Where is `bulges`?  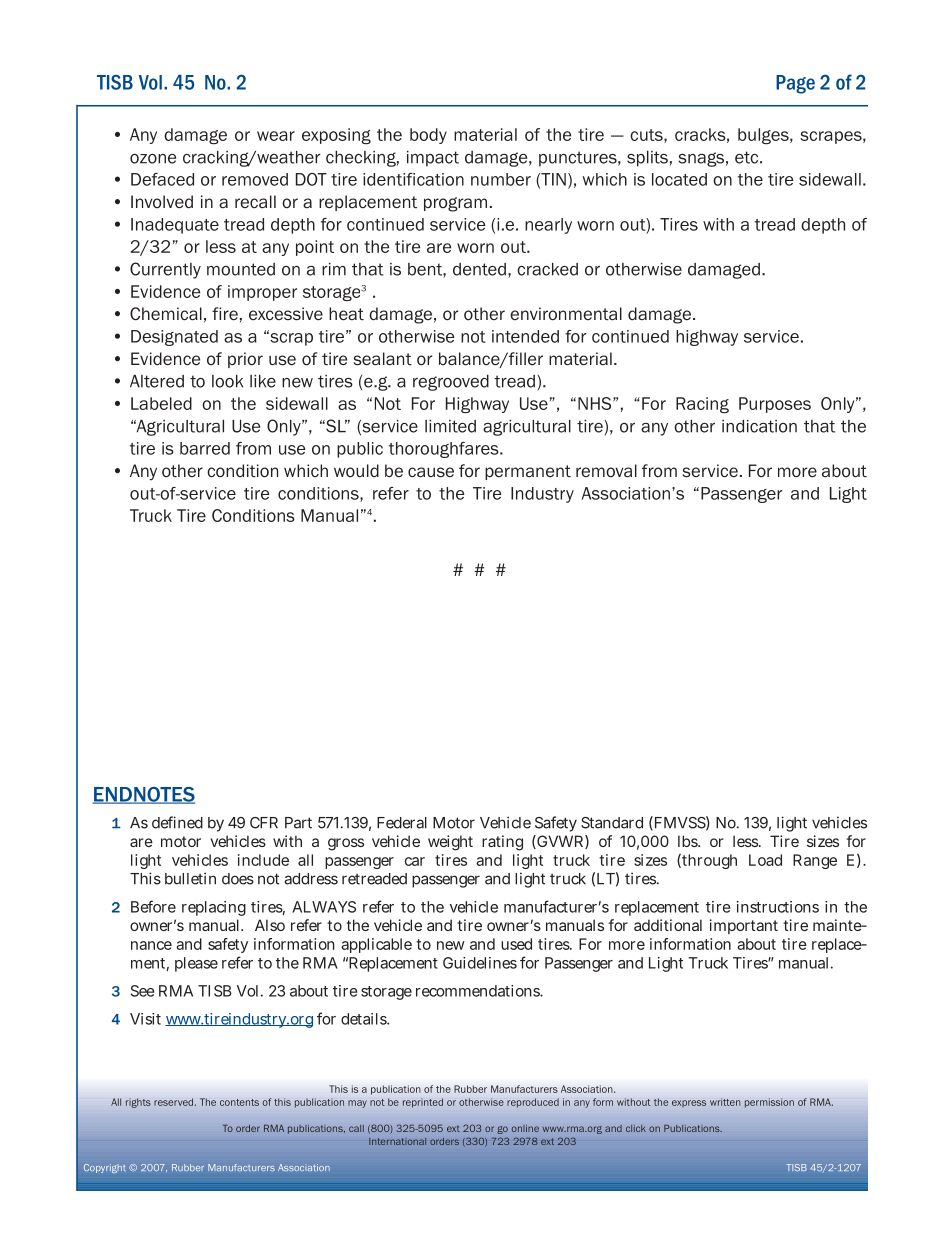
bulges is located at coordinates (764, 136).
